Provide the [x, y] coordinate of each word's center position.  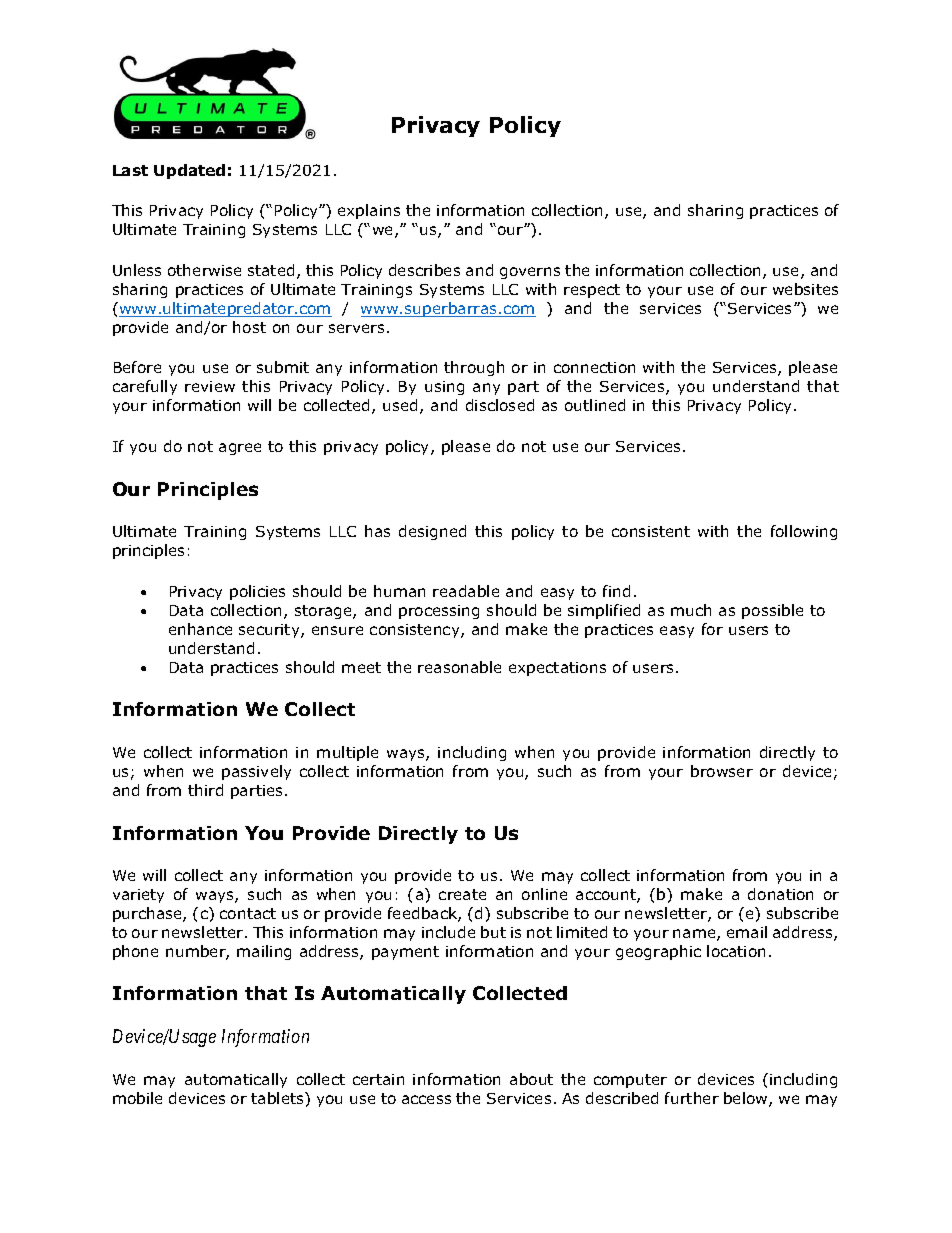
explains [369, 211]
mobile [137, 1098]
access [426, 1099]
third [205, 790]
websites [805, 289]
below [747, 1099]
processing [439, 612]
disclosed [500, 405]
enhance [200, 629]
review [210, 386]
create [462, 894]
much [691, 610]
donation [780, 894]
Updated [189, 171]
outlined [595, 405]
